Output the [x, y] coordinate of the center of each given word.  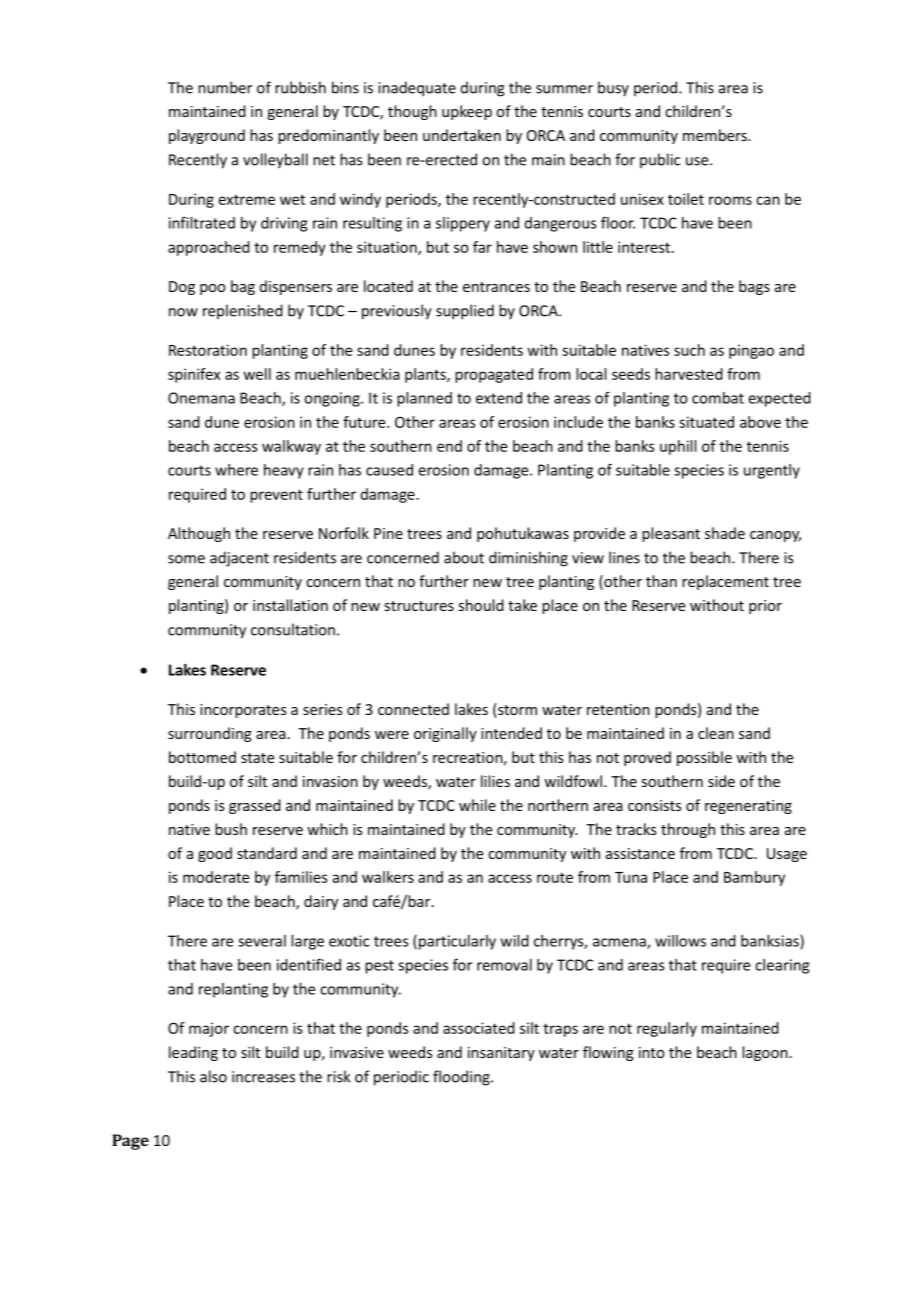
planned [424, 399]
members [716, 135]
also [213, 1076]
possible [704, 758]
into [652, 1052]
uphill [678, 447]
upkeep [467, 112]
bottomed [202, 757]
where [236, 470]
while [477, 805]
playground [207, 136]
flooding [462, 1078]
